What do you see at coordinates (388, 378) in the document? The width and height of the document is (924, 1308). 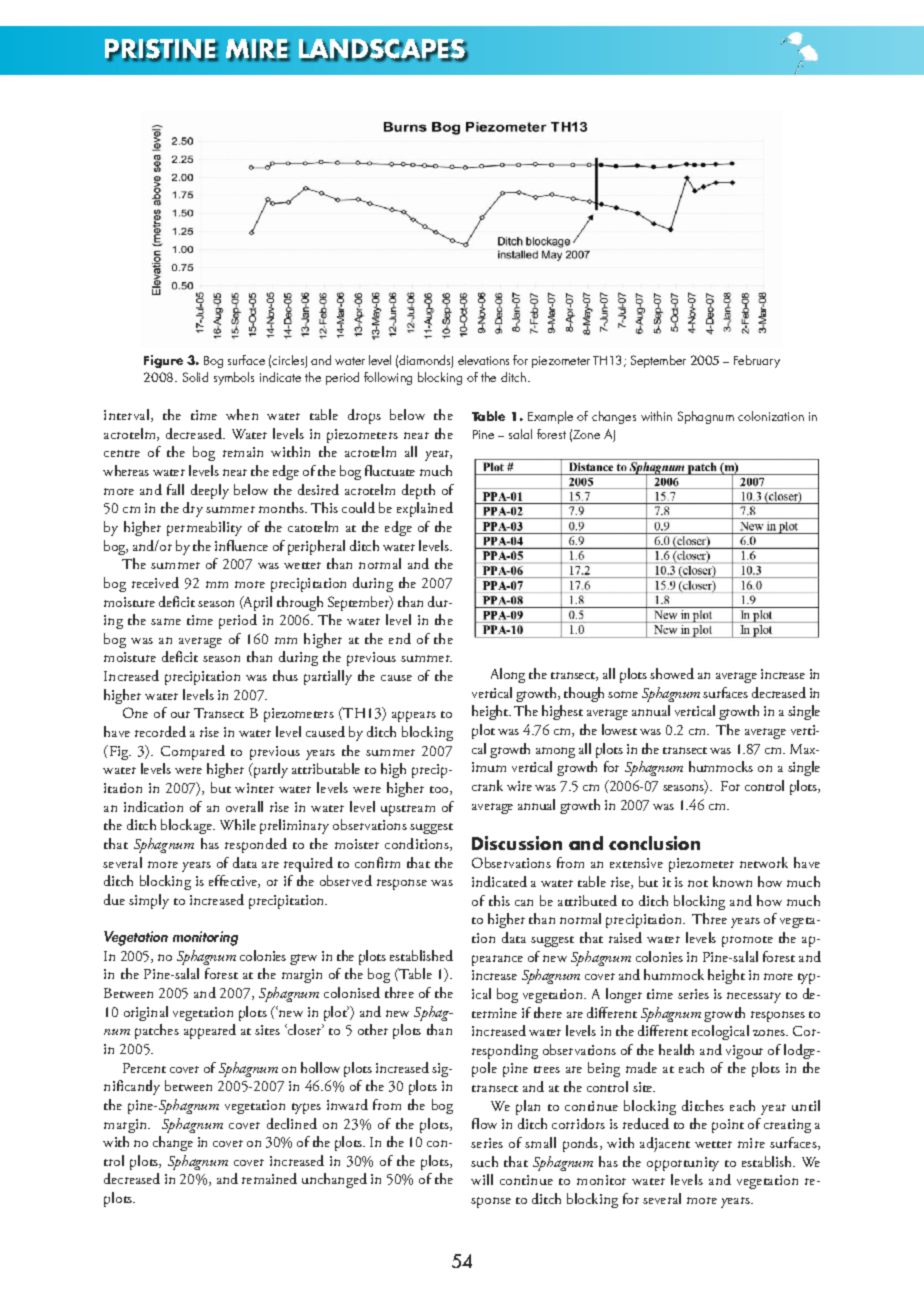 I see `following` at bounding box center [388, 378].
